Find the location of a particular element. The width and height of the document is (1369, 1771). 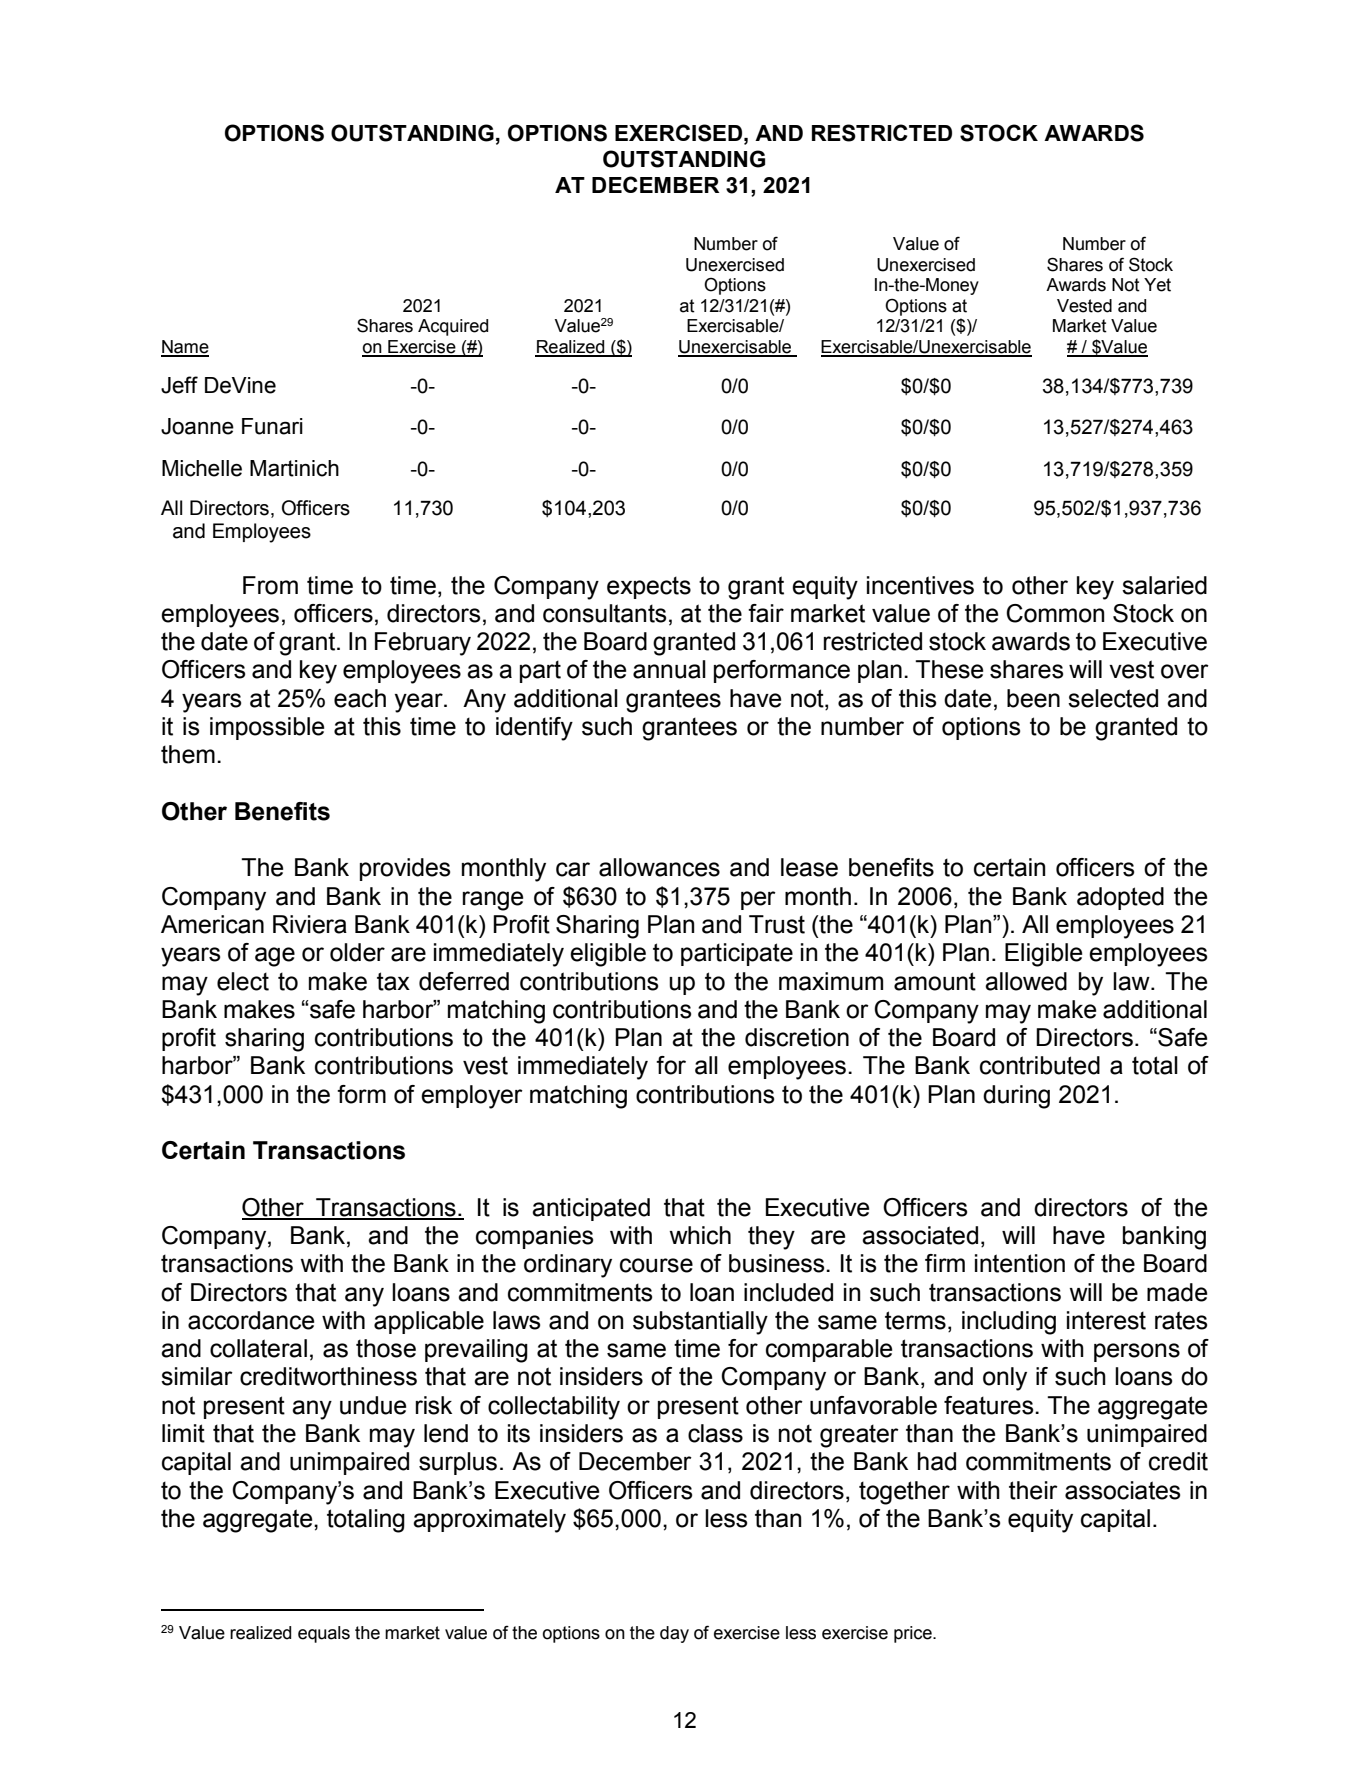

accordance is located at coordinates (251, 1320).
